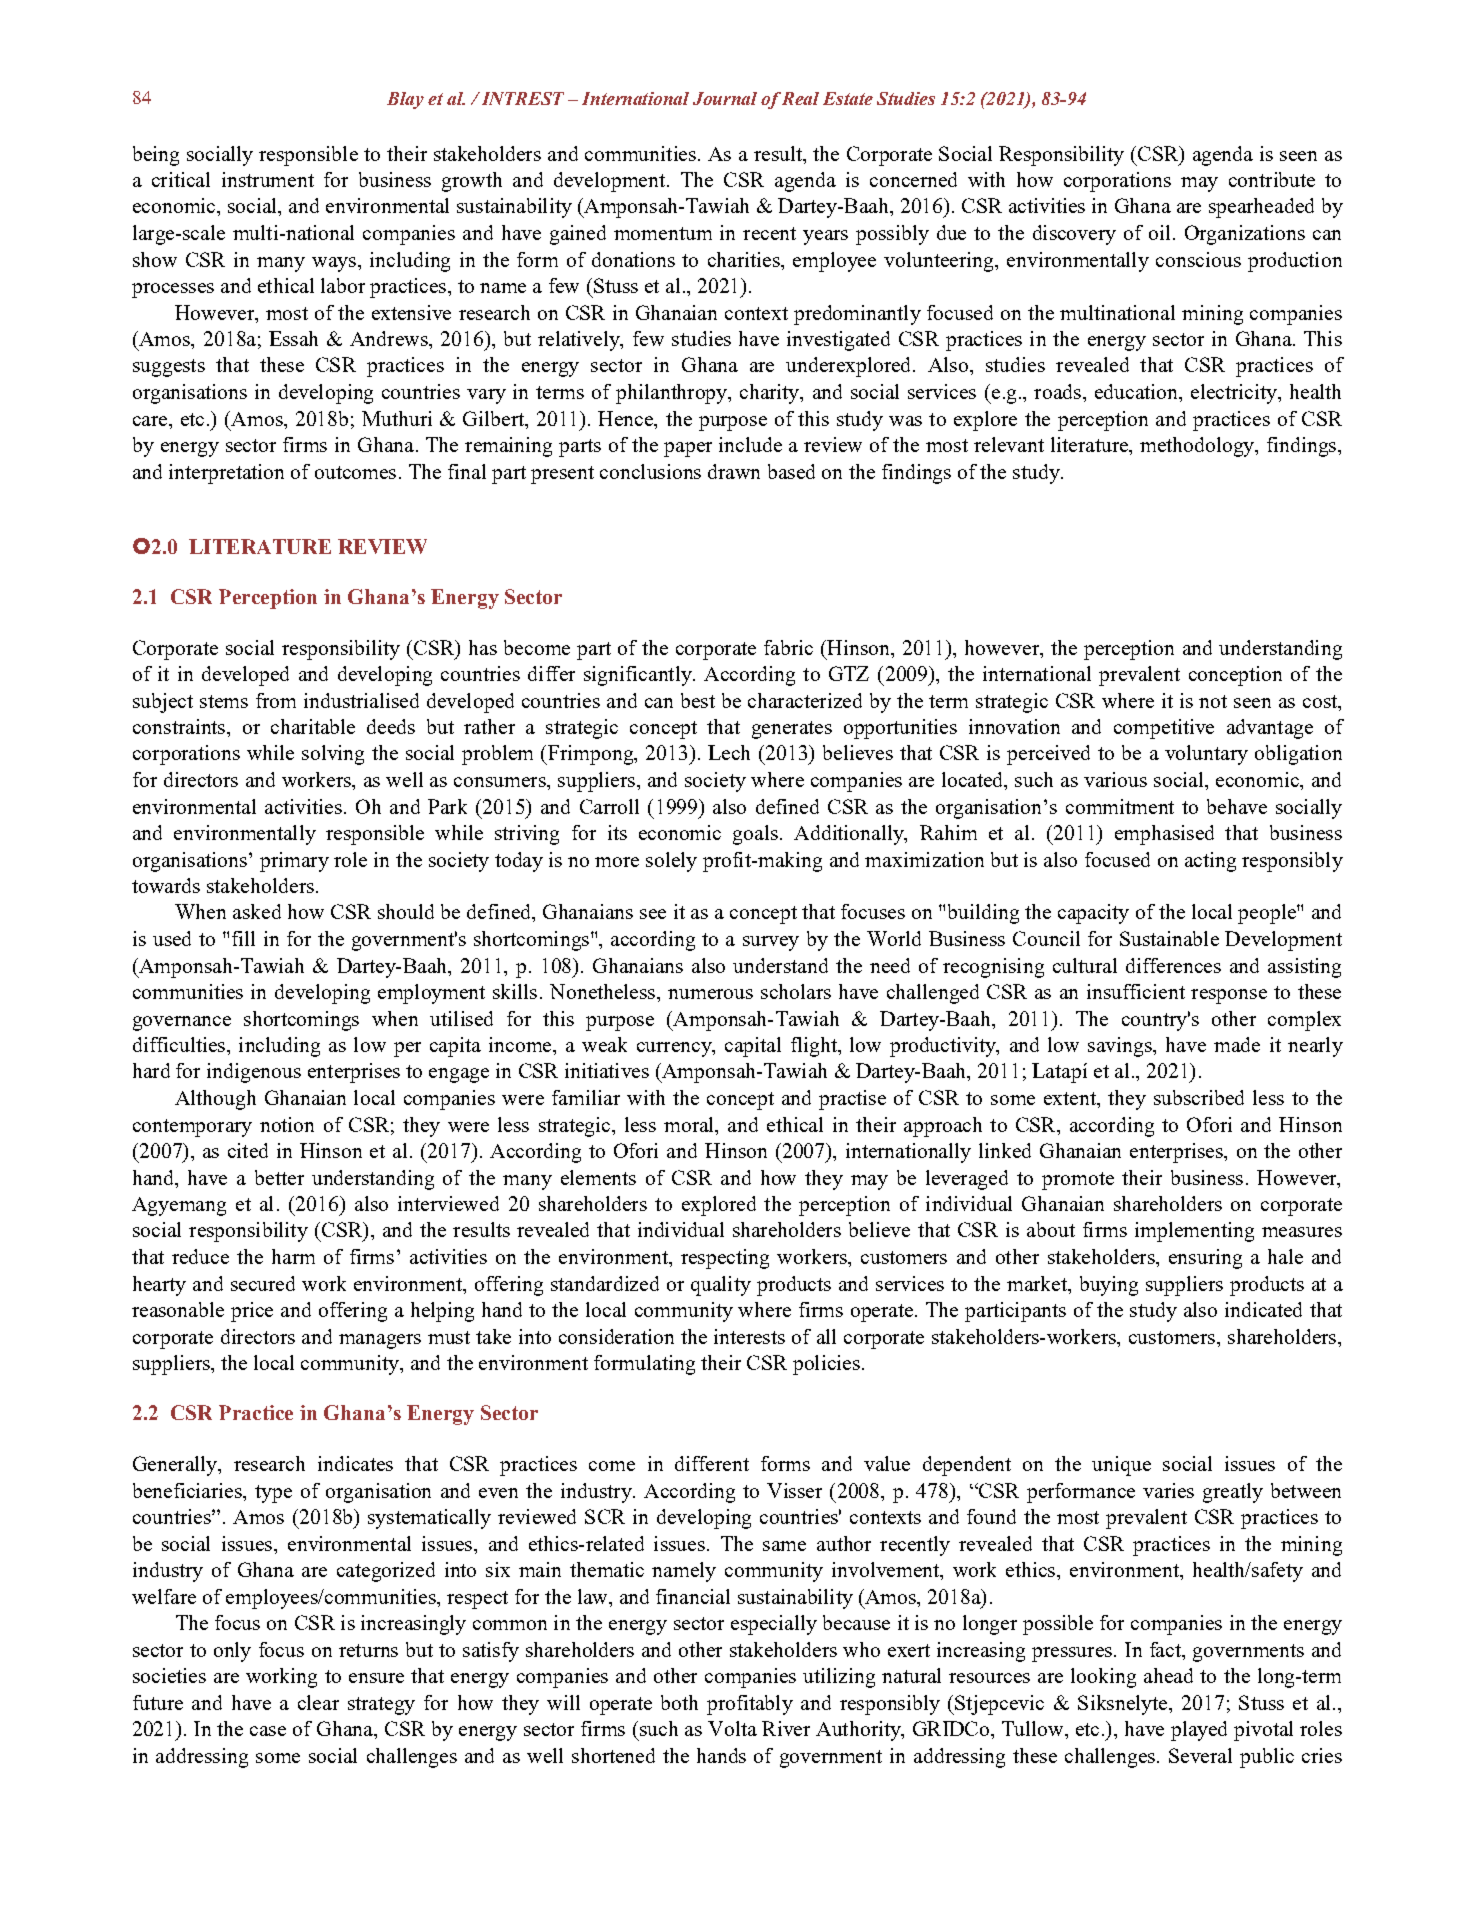 The width and height of the screenshot is (1474, 1908). I want to click on contribute, so click(1272, 179).
